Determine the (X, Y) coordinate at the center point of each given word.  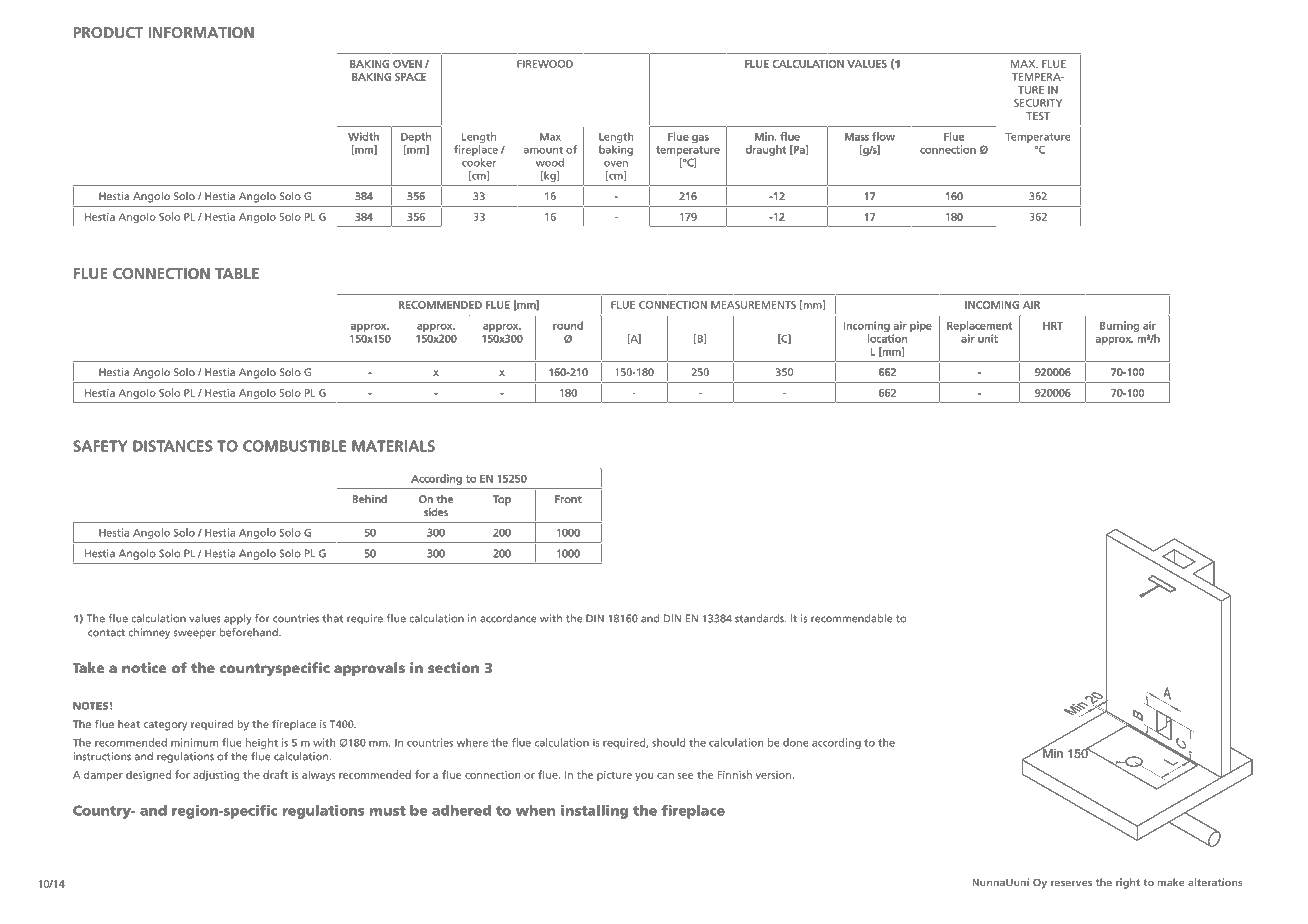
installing (594, 812)
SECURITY (1038, 103)
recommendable (851, 618)
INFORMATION (201, 32)
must (387, 811)
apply (238, 619)
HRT (1053, 326)
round (568, 325)
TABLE (237, 273)
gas (700, 139)
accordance (508, 618)
